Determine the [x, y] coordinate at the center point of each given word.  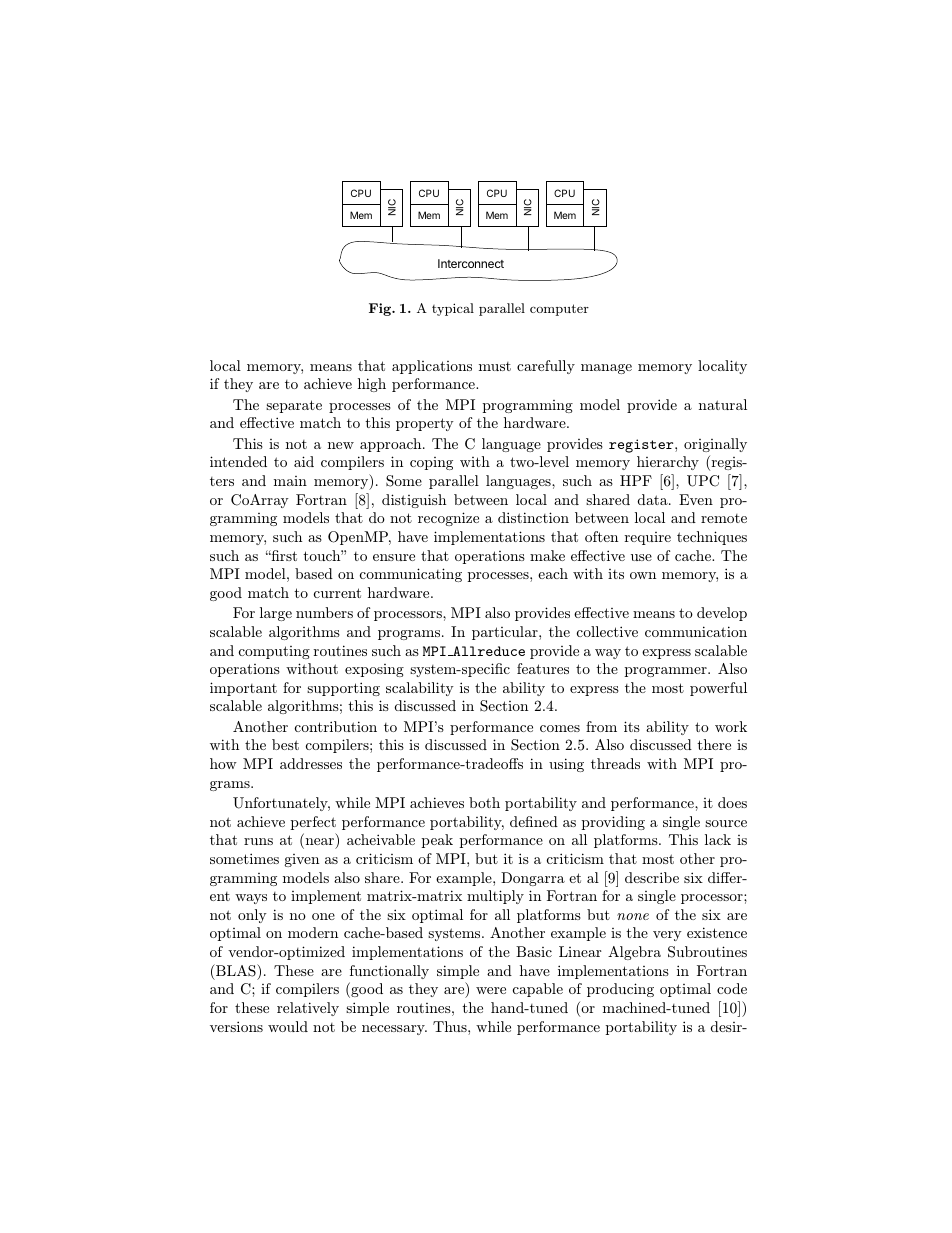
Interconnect [471, 263]
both [484, 802]
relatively [308, 1009]
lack [718, 839]
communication [696, 631]
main [290, 481]
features [543, 668]
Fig [381, 309]
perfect [313, 823]
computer [559, 310]
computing [274, 652]
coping [431, 463]
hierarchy [668, 463]
